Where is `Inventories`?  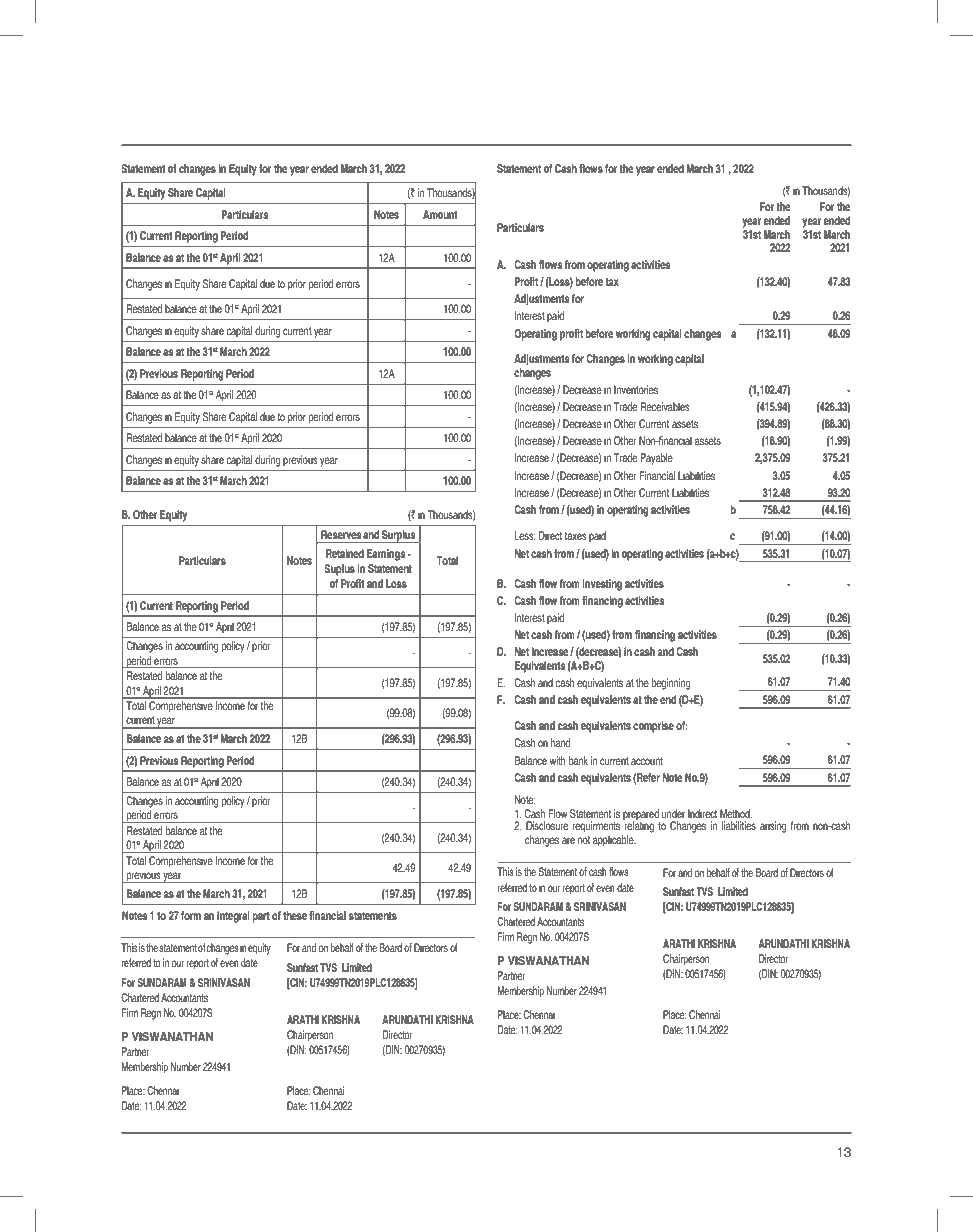 Inventories is located at coordinates (636, 389).
